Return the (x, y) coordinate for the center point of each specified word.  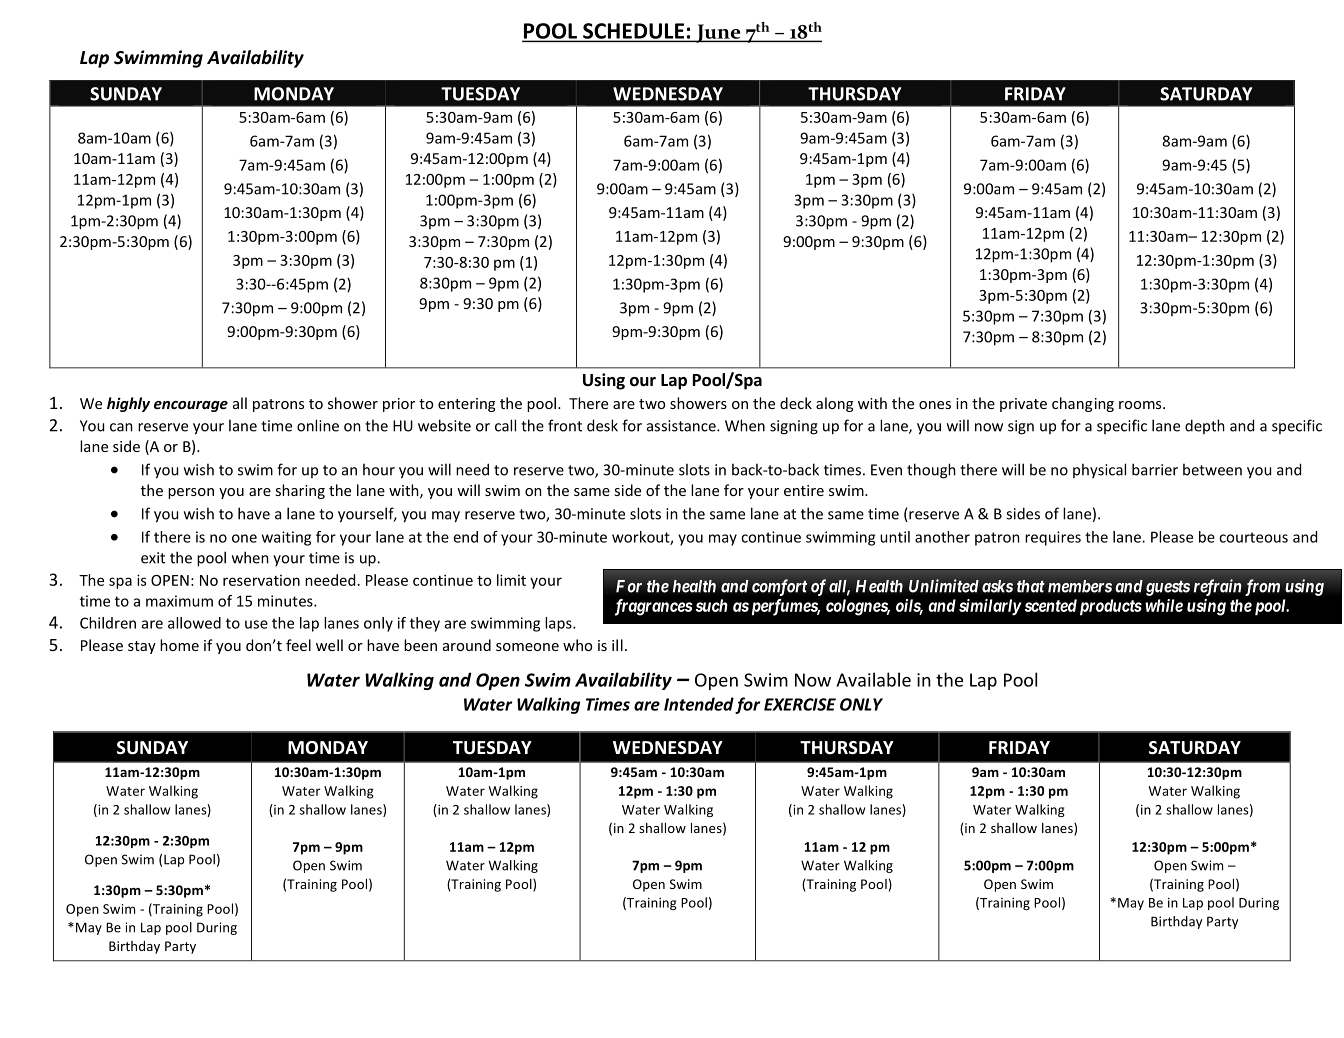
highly (128, 404)
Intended (699, 704)
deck (796, 403)
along (834, 404)
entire (804, 490)
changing (1083, 404)
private (1023, 405)
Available (874, 679)
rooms (1141, 405)
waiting (286, 538)
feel (298, 645)
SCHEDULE (633, 32)
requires (1053, 538)
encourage (191, 406)
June (718, 33)
